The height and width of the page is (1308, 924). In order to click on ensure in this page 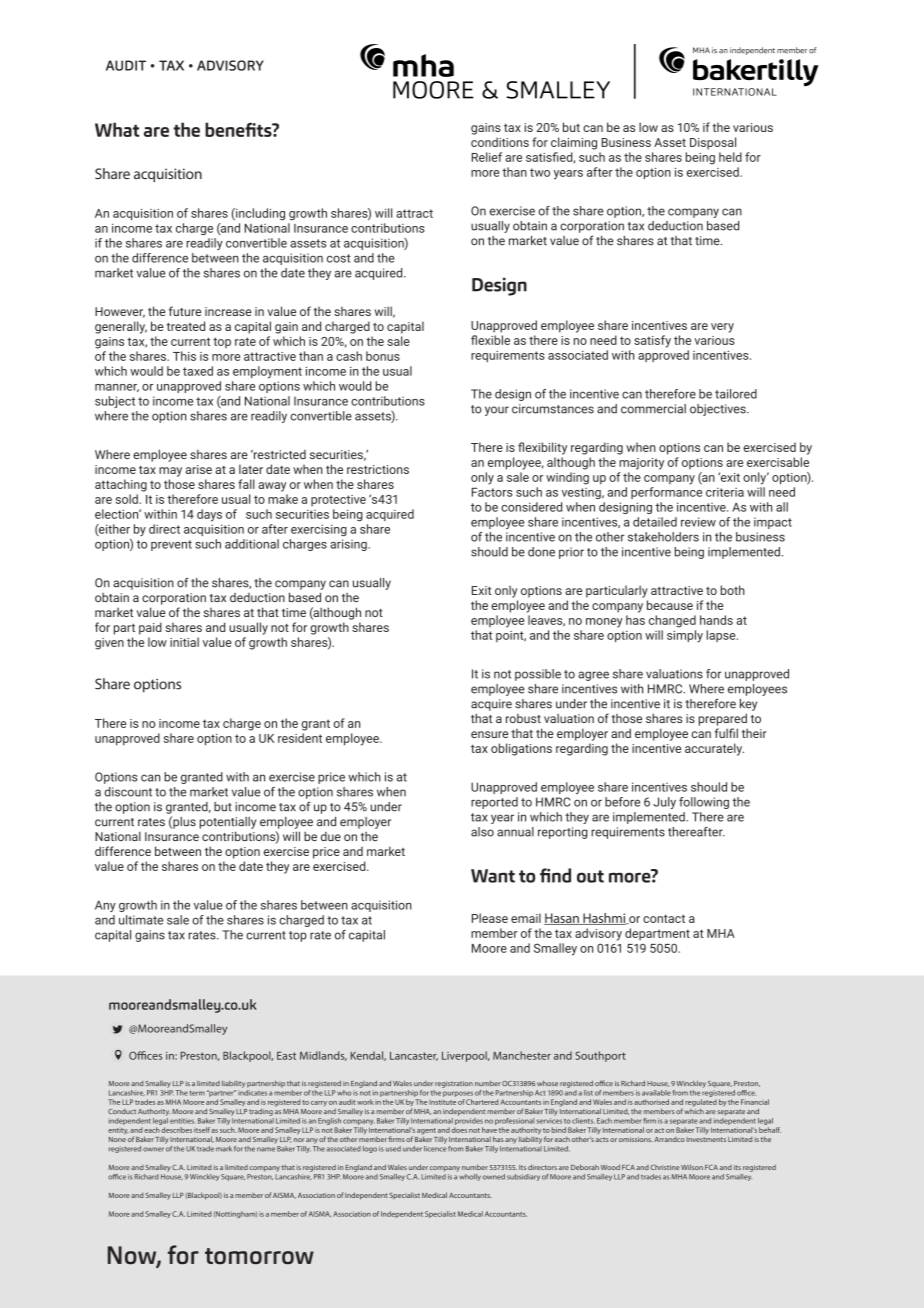, I will do `click(489, 734)`.
